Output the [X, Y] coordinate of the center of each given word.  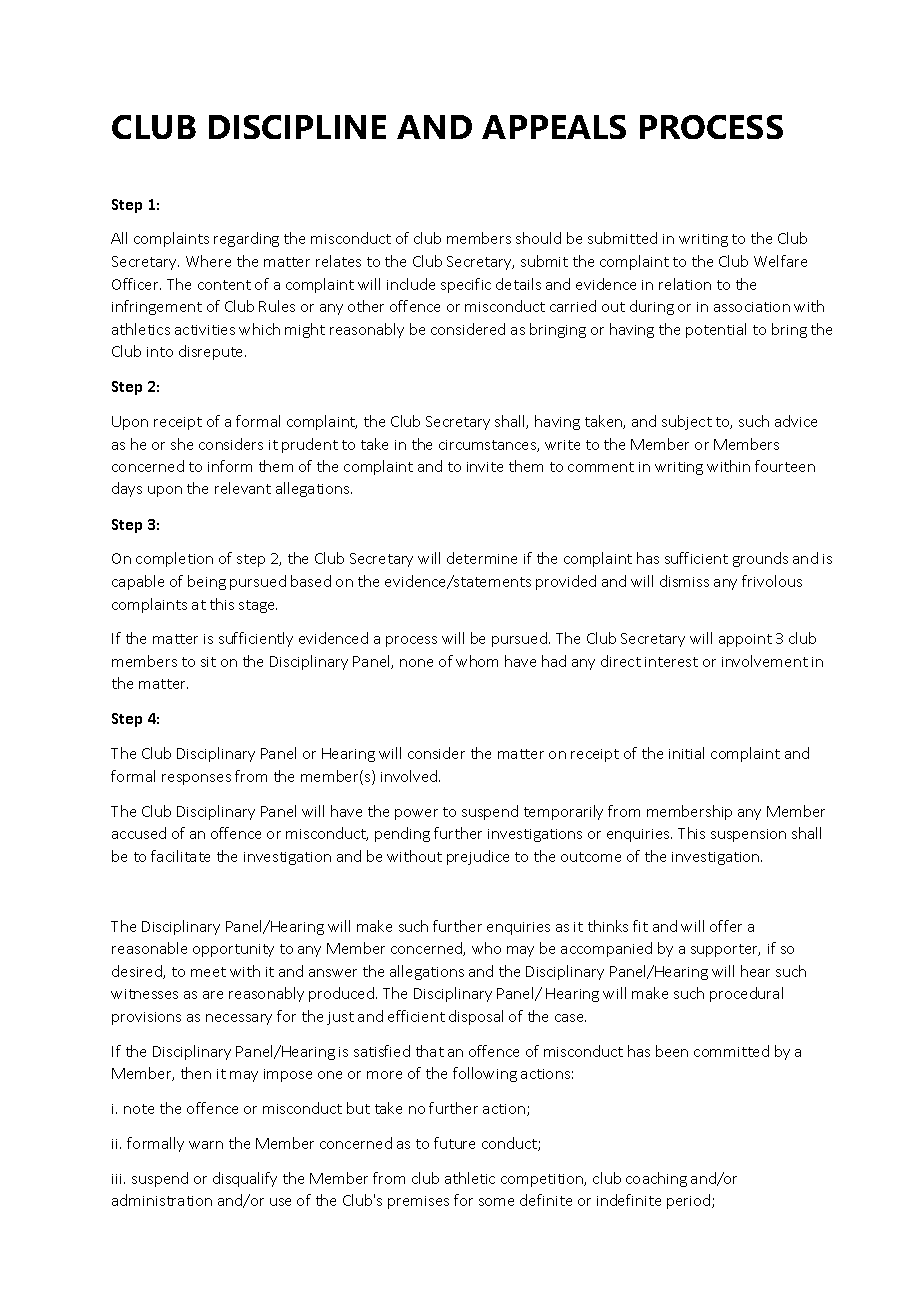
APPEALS [554, 127]
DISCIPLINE [297, 127]
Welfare [780, 261]
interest [671, 662]
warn [206, 1145]
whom [477, 661]
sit [208, 662]
